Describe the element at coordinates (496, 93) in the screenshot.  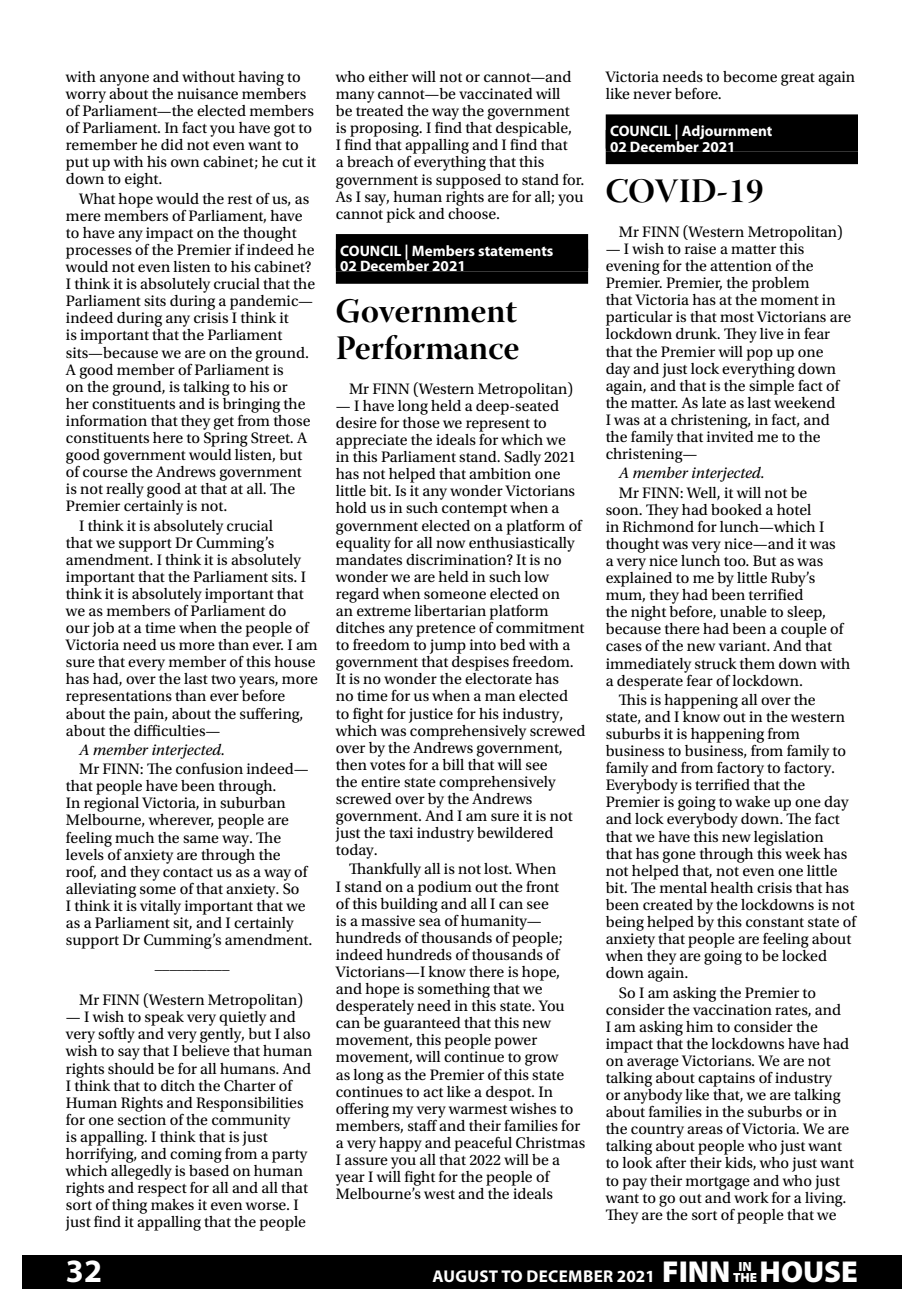
I see `vaccinated` at that location.
